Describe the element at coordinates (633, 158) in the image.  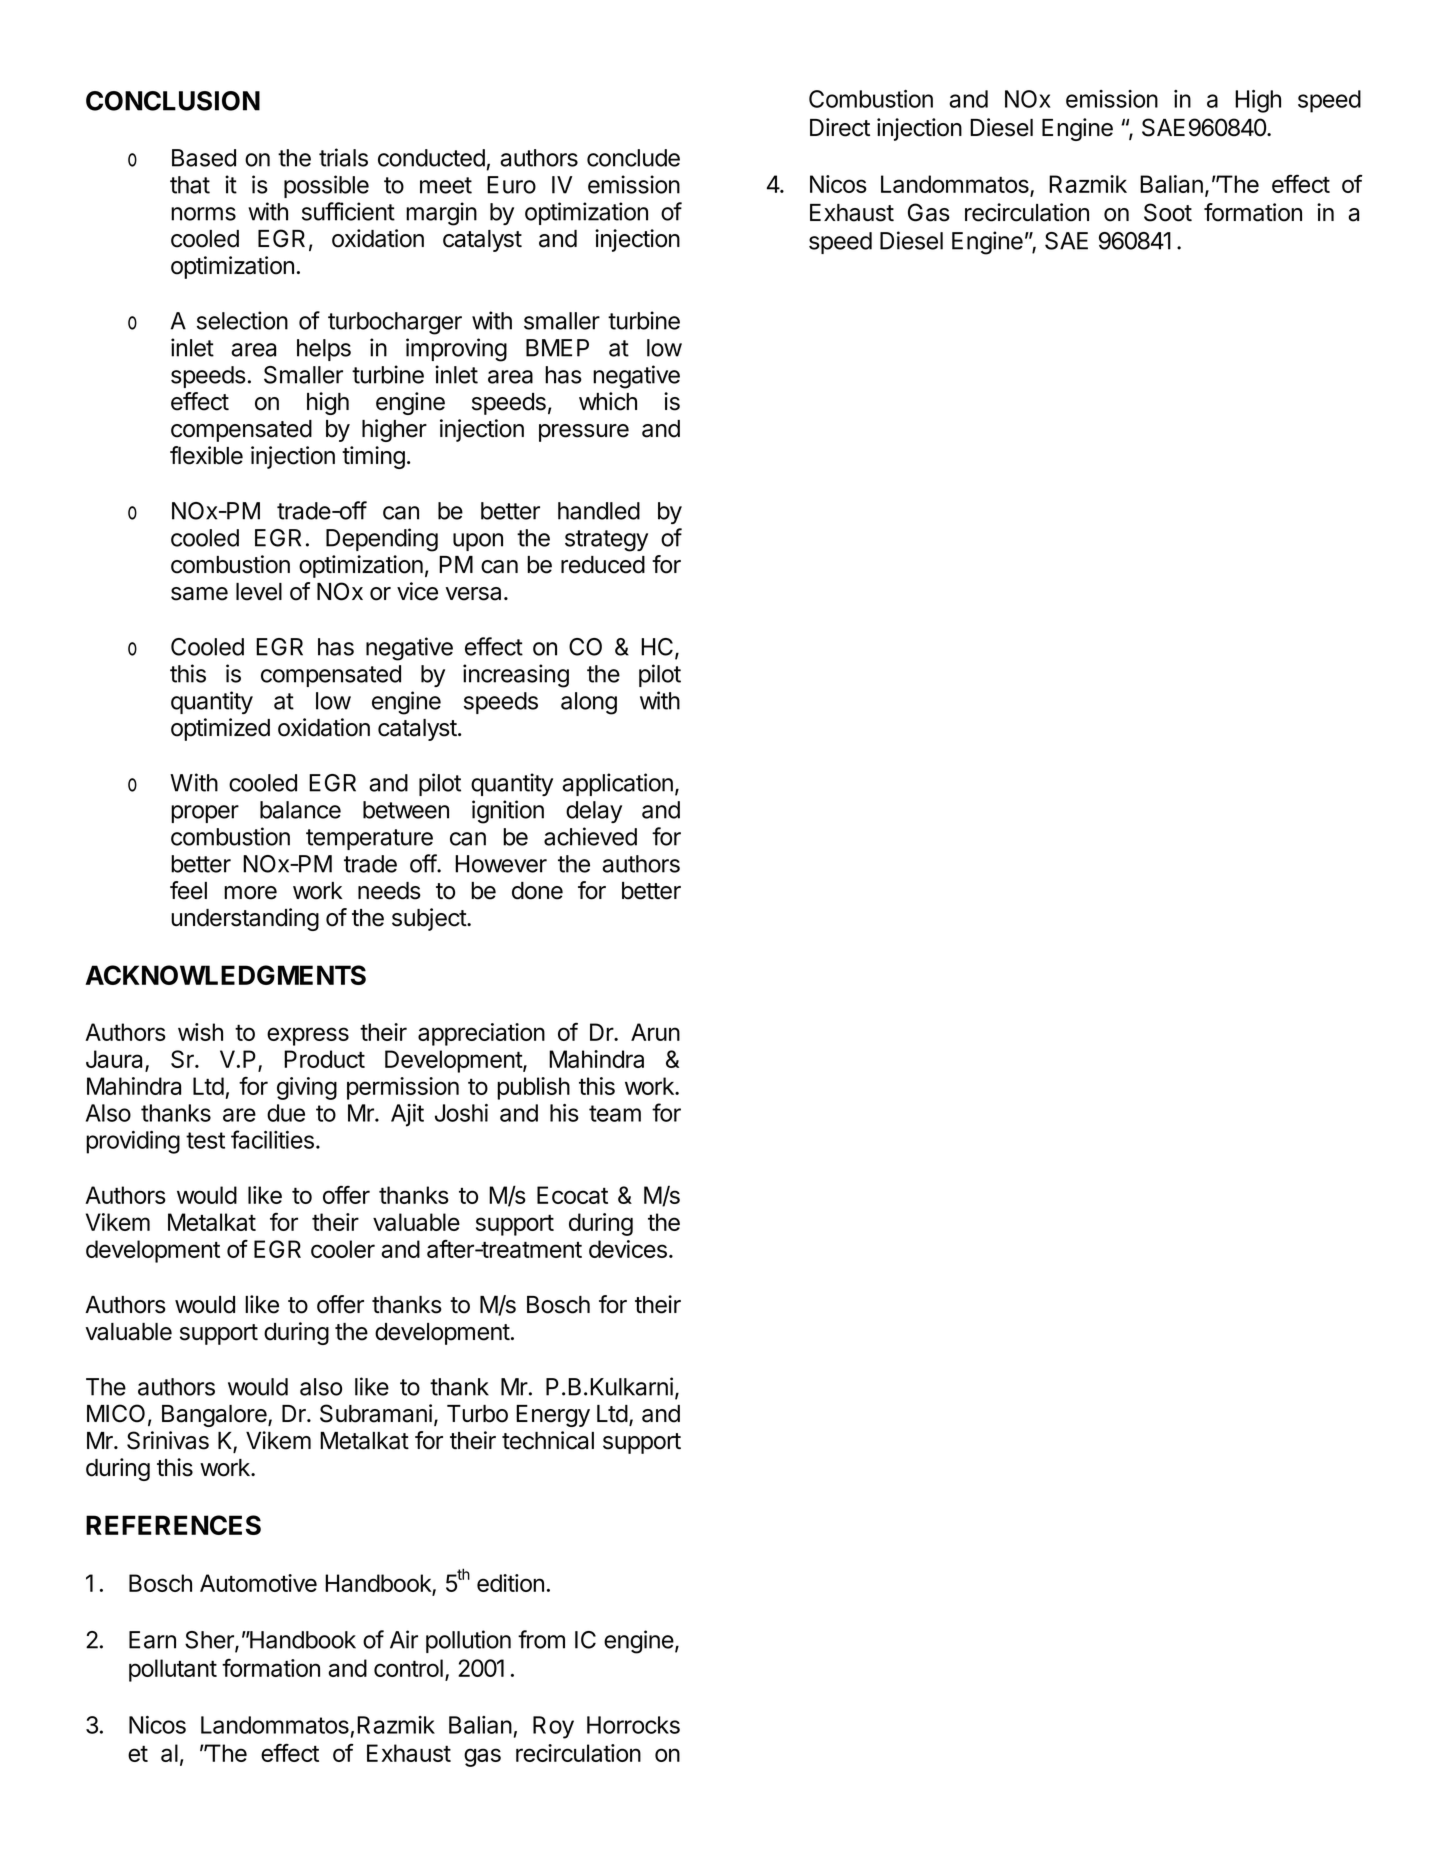
I see `conclude` at that location.
